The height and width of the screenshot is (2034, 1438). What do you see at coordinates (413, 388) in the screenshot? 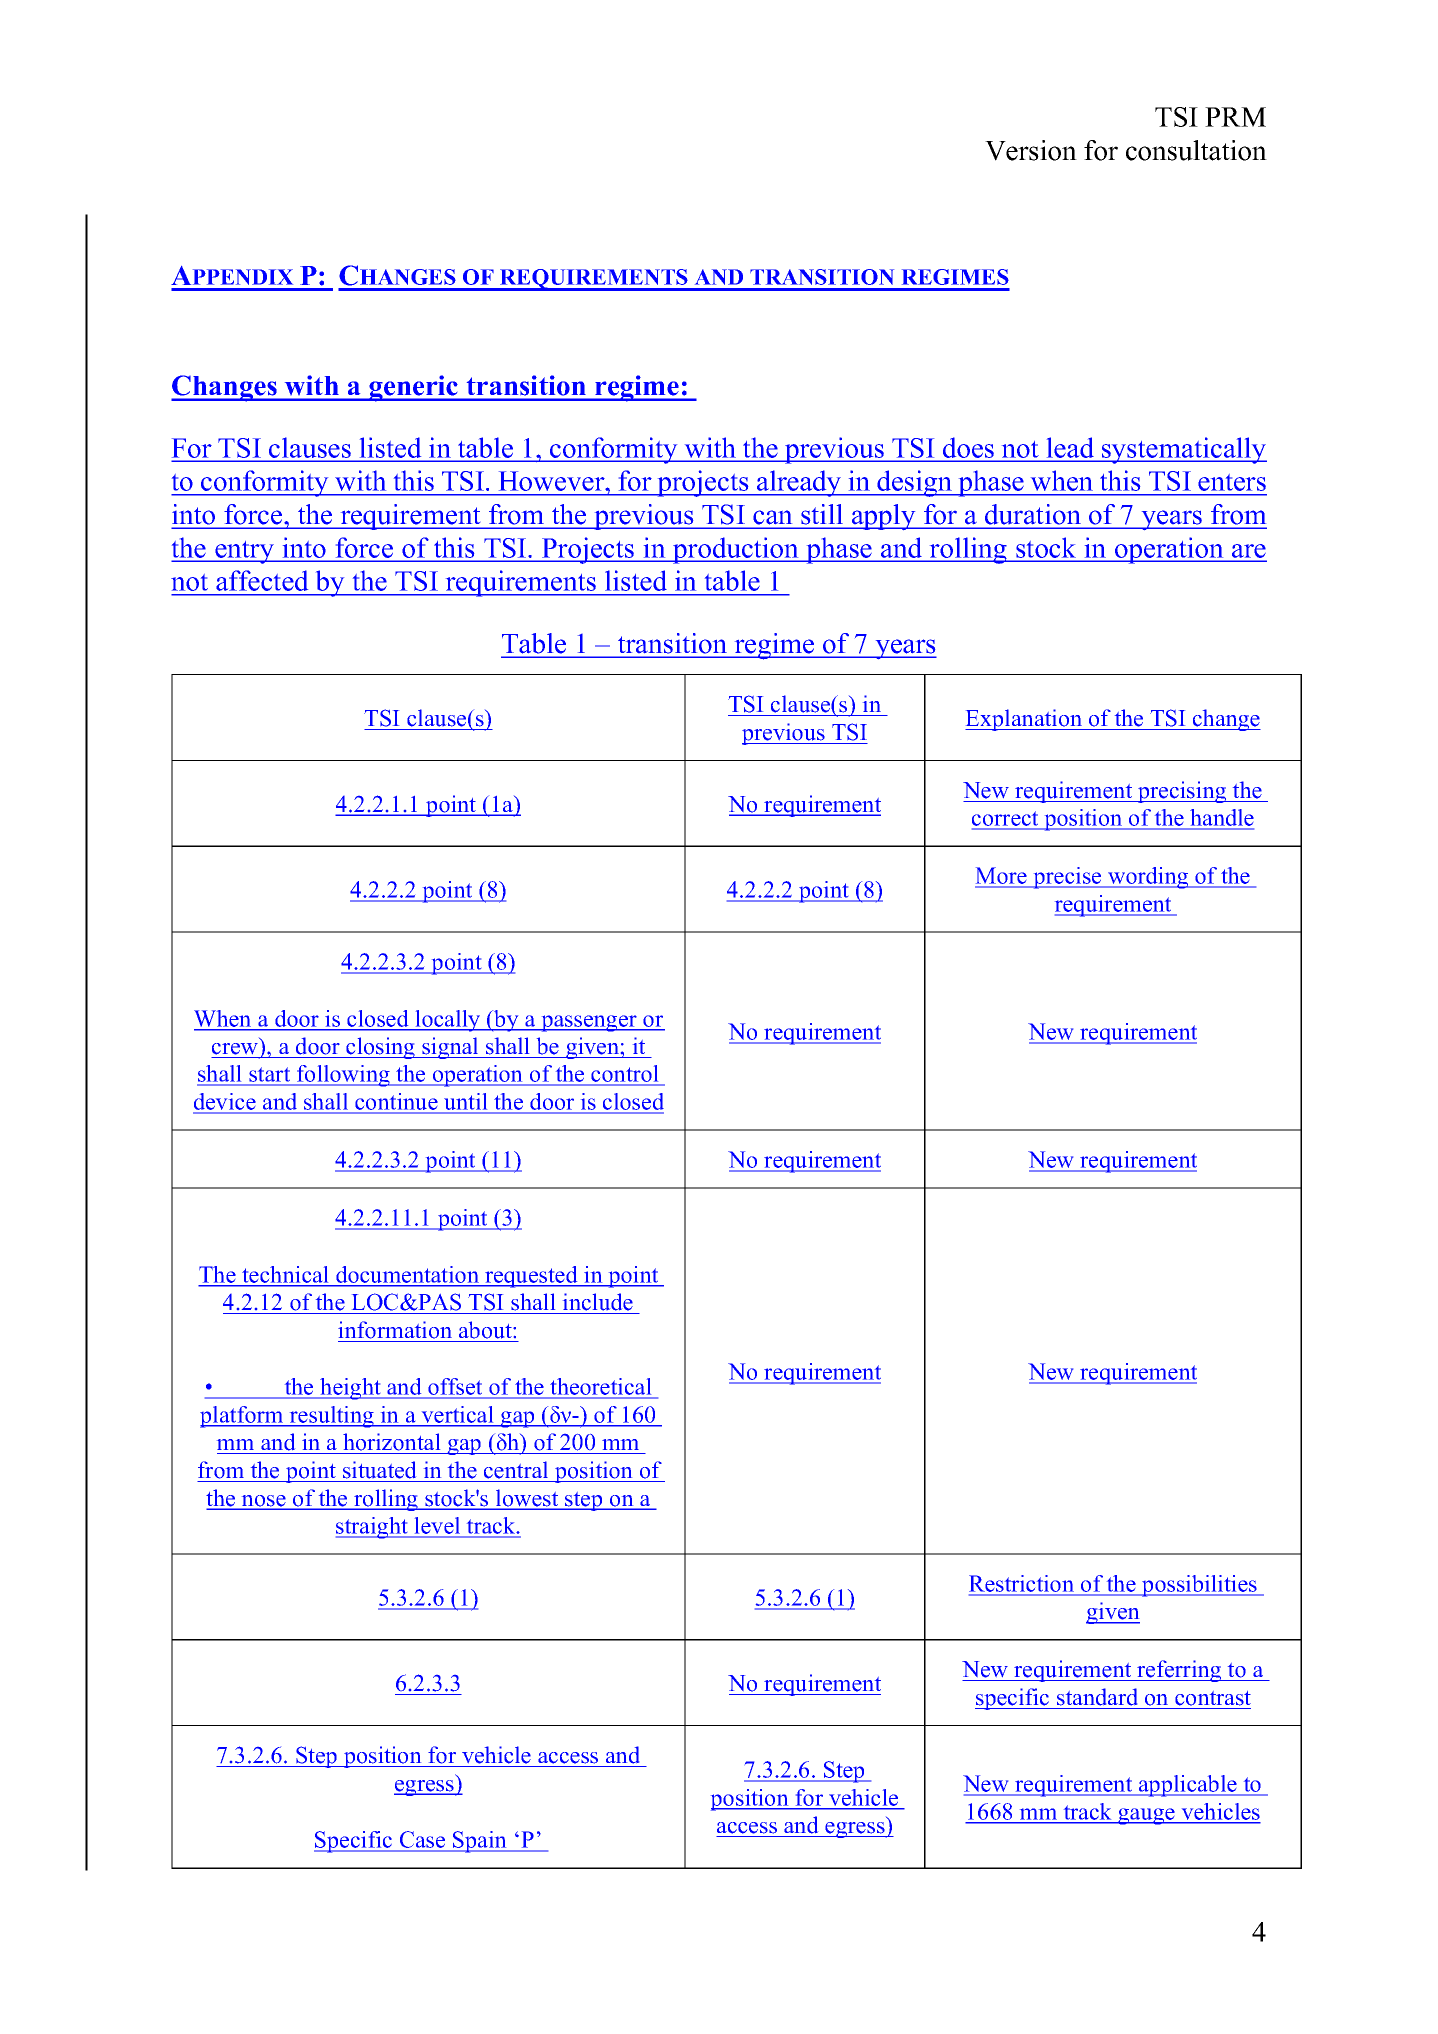
I see `generic` at bounding box center [413, 388].
